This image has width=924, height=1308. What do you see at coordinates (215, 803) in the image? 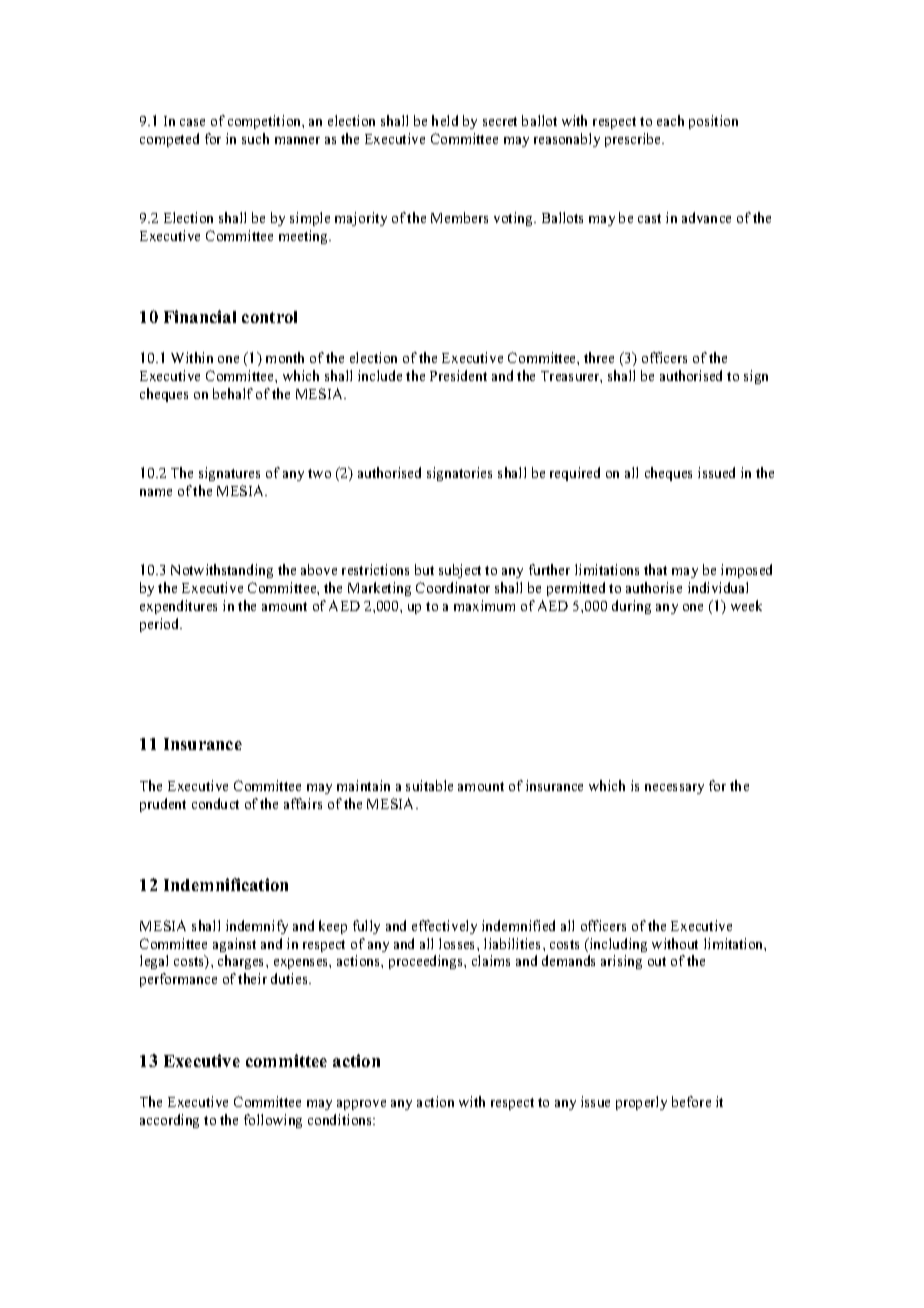
I see `conduct` at bounding box center [215, 803].
